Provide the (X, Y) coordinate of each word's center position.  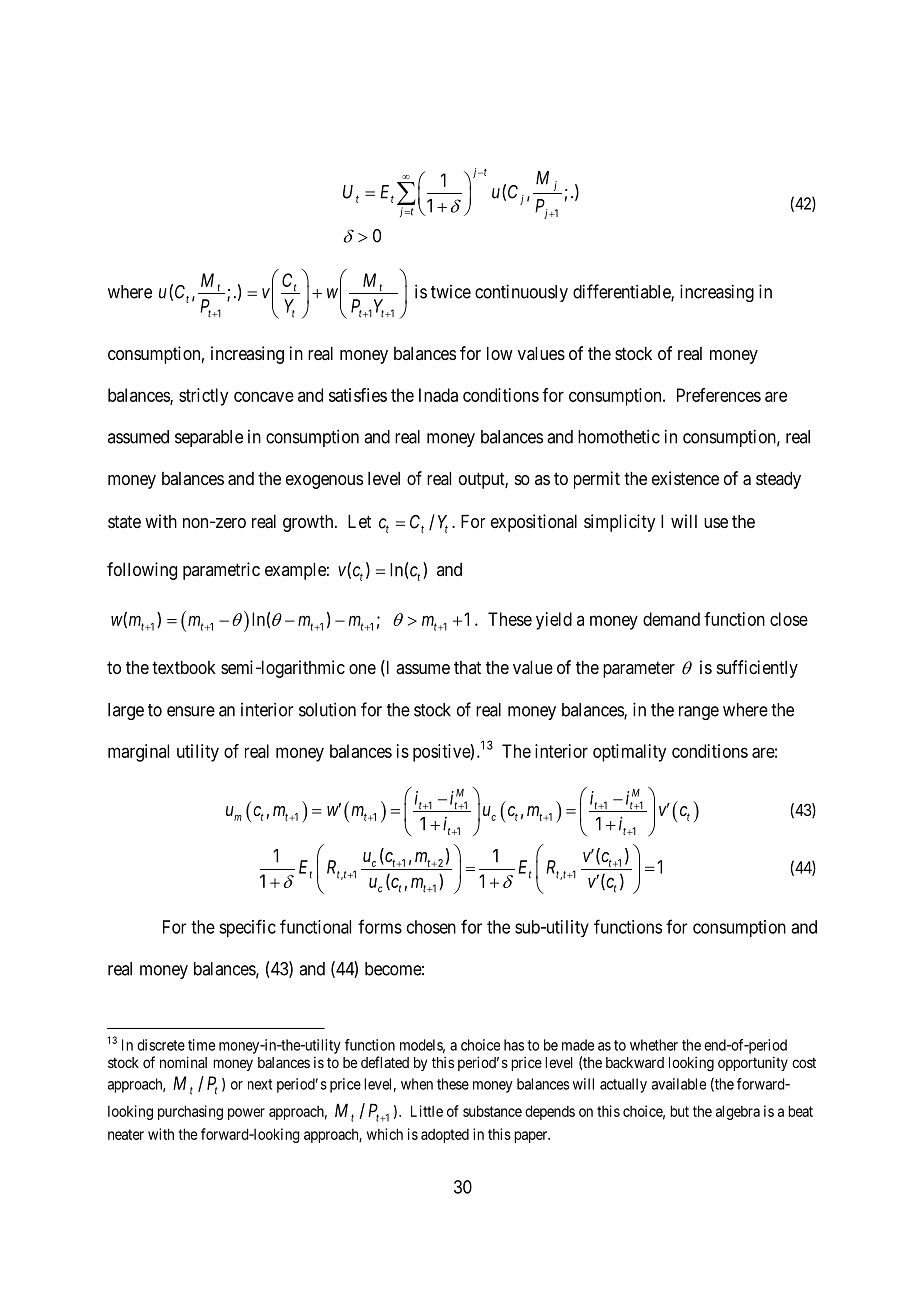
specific (247, 928)
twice (451, 292)
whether (654, 1045)
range (699, 713)
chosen (431, 927)
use (716, 523)
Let (359, 521)
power (246, 1114)
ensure (191, 711)
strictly (203, 397)
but (679, 1111)
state (124, 521)
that (467, 667)
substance (492, 1111)
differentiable (622, 292)
